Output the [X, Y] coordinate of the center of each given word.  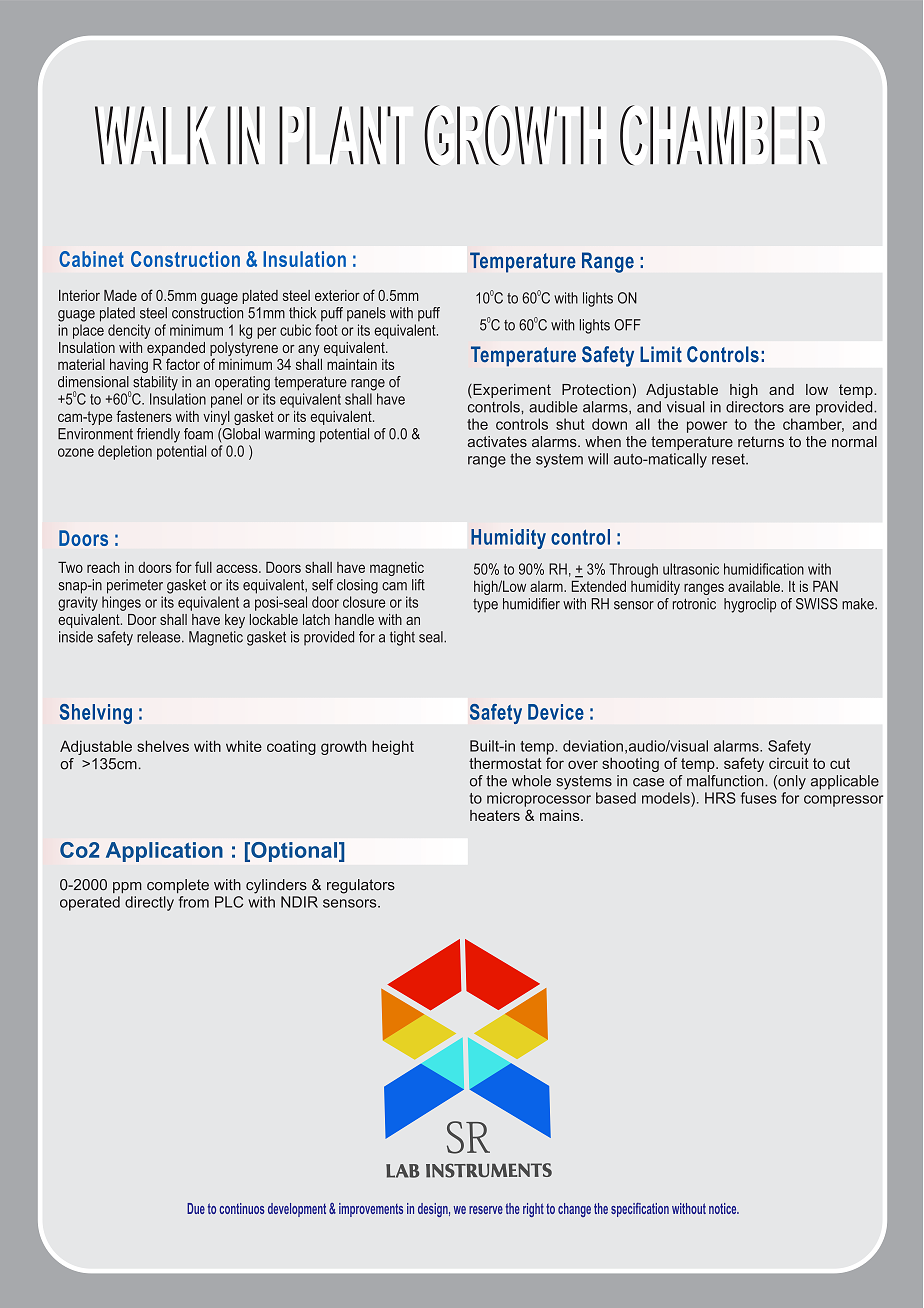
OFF [627, 325]
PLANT [339, 135]
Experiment [511, 391]
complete [178, 886]
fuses [759, 798]
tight [402, 638]
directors [755, 407]
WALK [152, 135]
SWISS [817, 604]
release [160, 637]
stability [155, 383]
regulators [361, 886]
